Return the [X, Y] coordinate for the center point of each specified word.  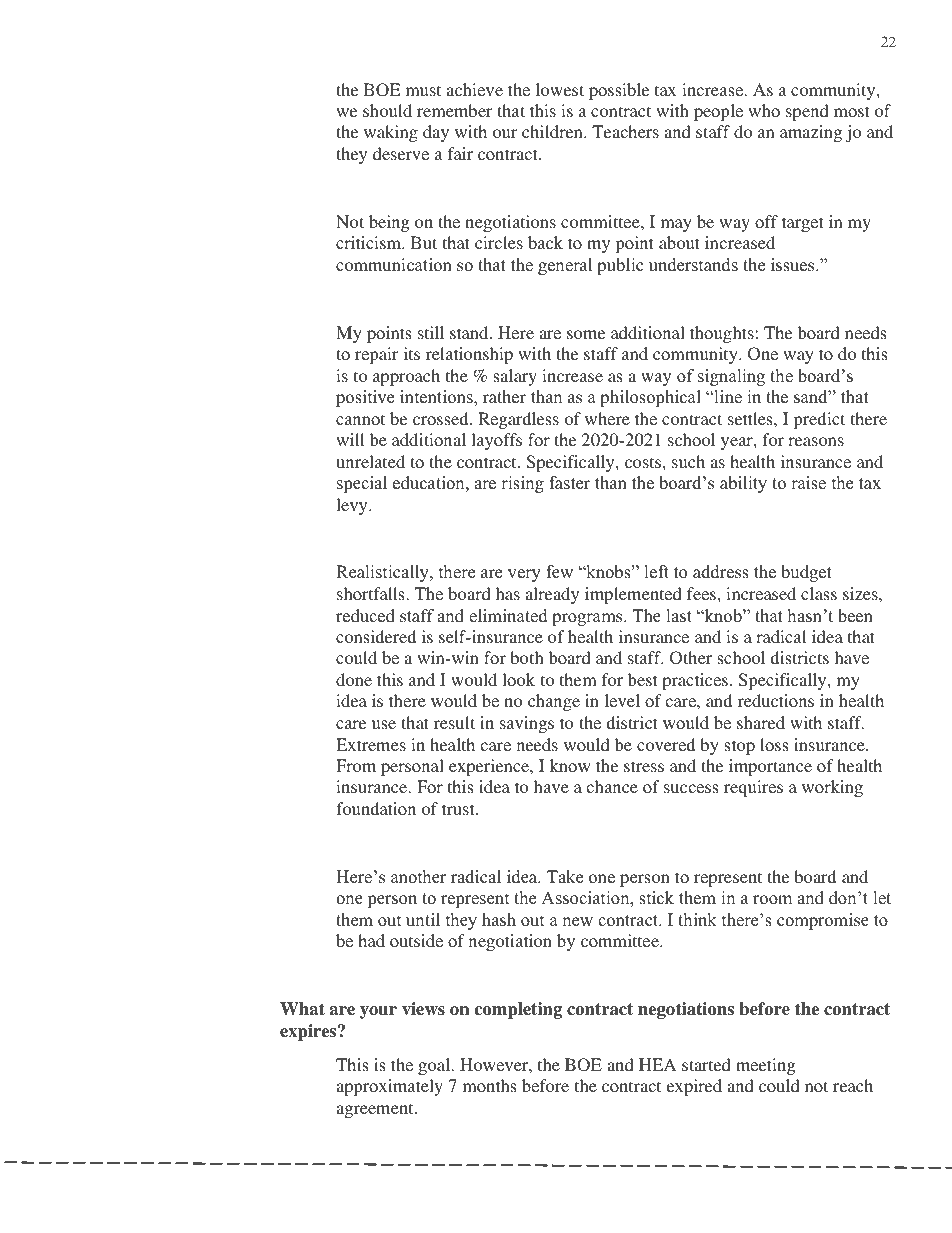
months [489, 1085]
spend [807, 112]
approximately [389, 1087]
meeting [766, 1066]
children [553, 131]
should [387, 110]
